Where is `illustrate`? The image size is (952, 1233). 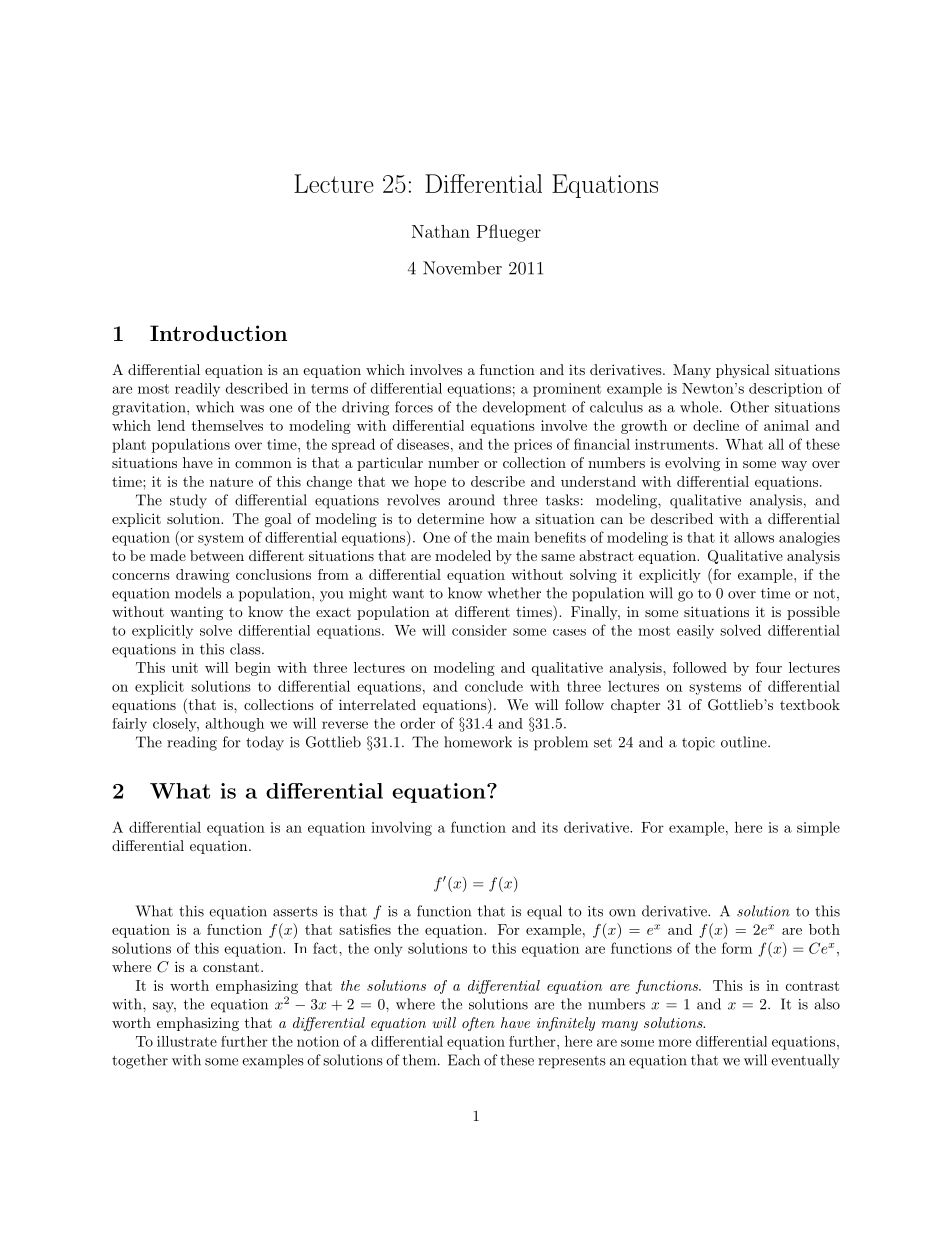
illustrate is located at coordinates (187, 1041).
